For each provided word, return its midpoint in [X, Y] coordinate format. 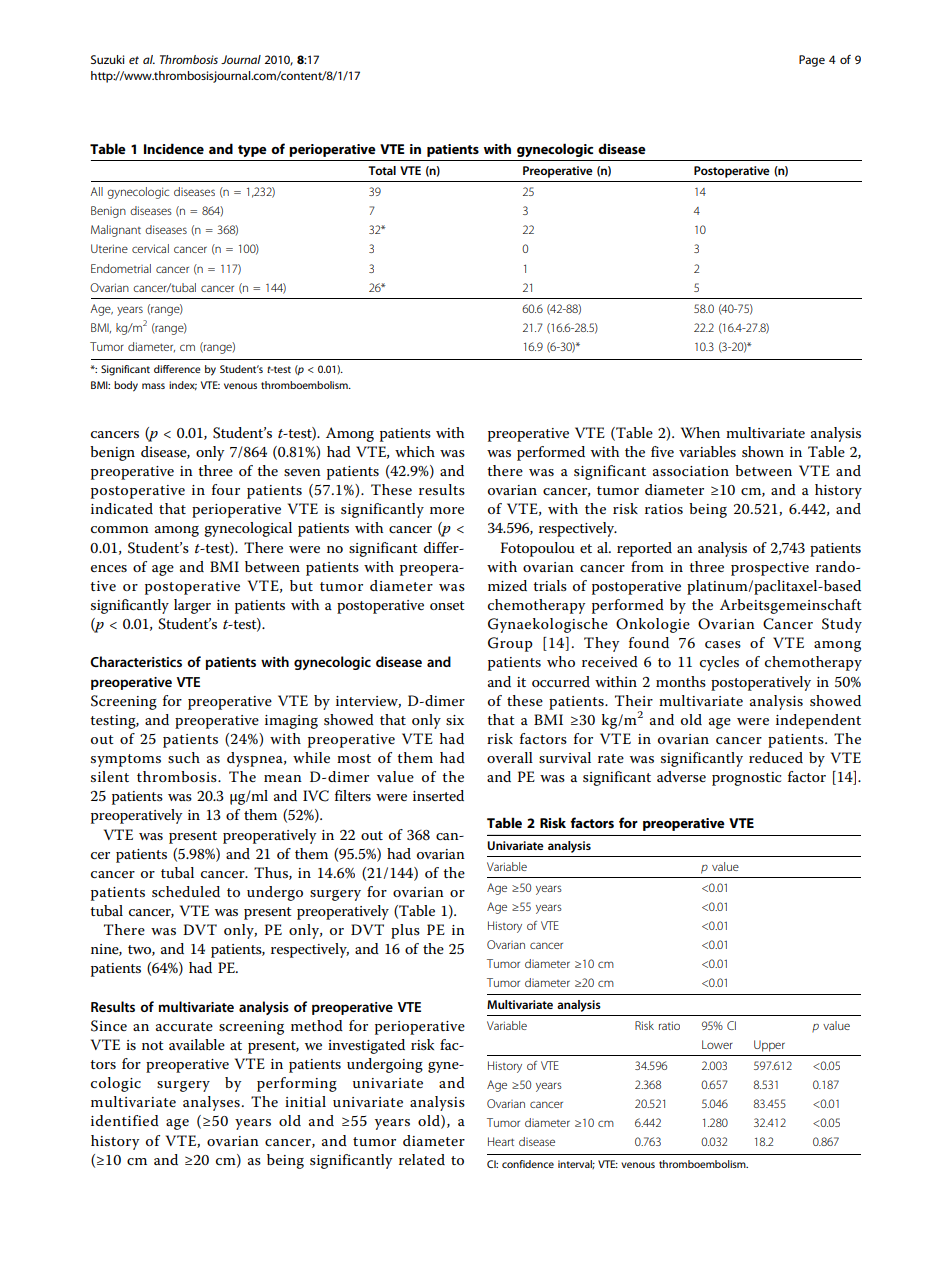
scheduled [186, 891]
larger [192, 606]
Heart [501, 1141]
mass [153, 386]
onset [447, 605]
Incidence [174, 148]
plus [405, 931]
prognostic [746, 779]
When [700, 432]
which [415, 451]
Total [382, 170]
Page [812, 61]
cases [723, 644]
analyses [211, 1103]
